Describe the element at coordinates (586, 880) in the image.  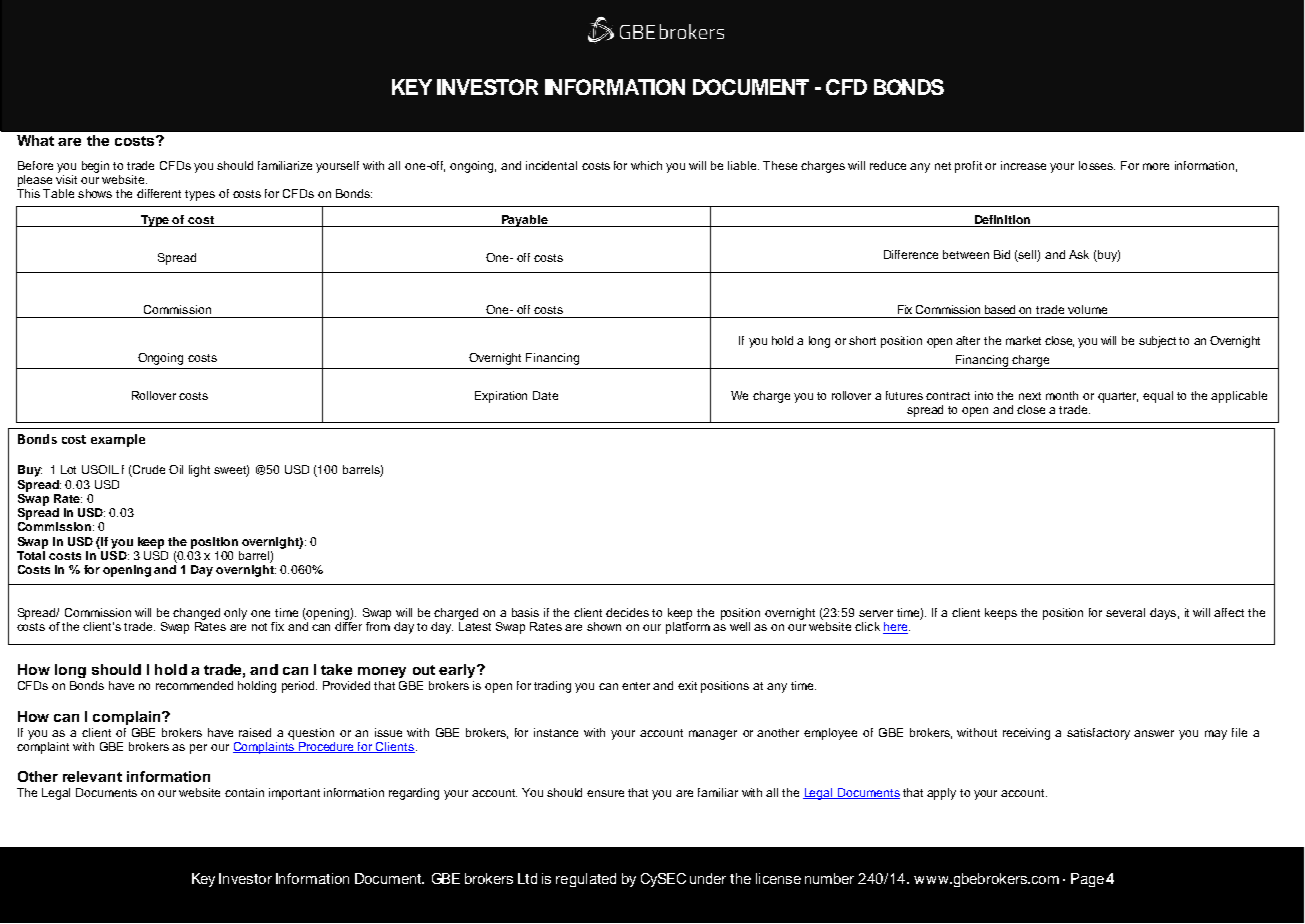
I see `regulated` at that location.
